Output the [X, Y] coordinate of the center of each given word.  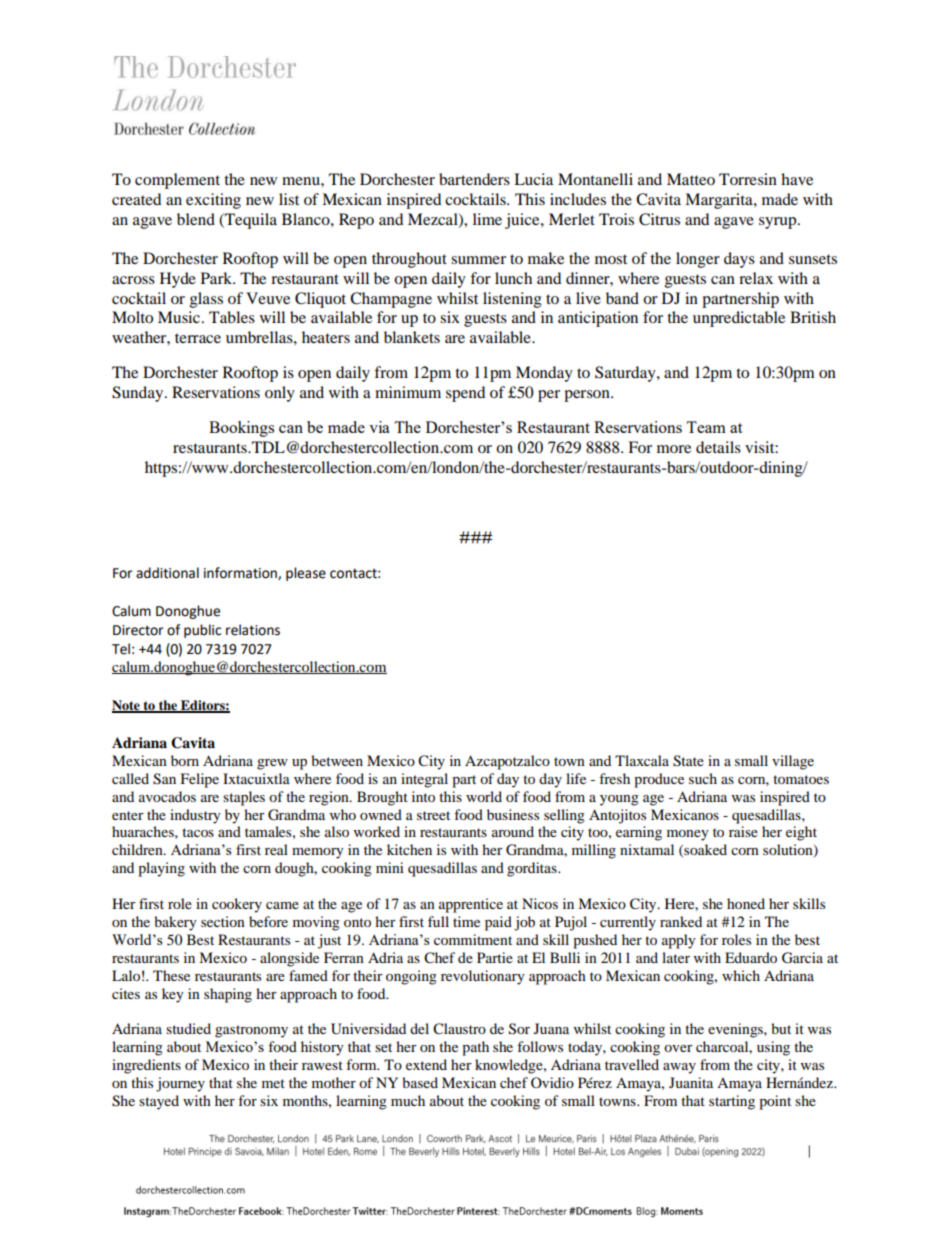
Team [706, 427]
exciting [213, 201]
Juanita [691, 1082]
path [475, 1048]
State [688, 761]
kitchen [409, 849]
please [306, 574]
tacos [198, 832]
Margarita [720, 201]
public [202, 631]
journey [180, 1084]
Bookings [241, 429]
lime [487, 219]
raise [743, 831]
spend [465, 394]
